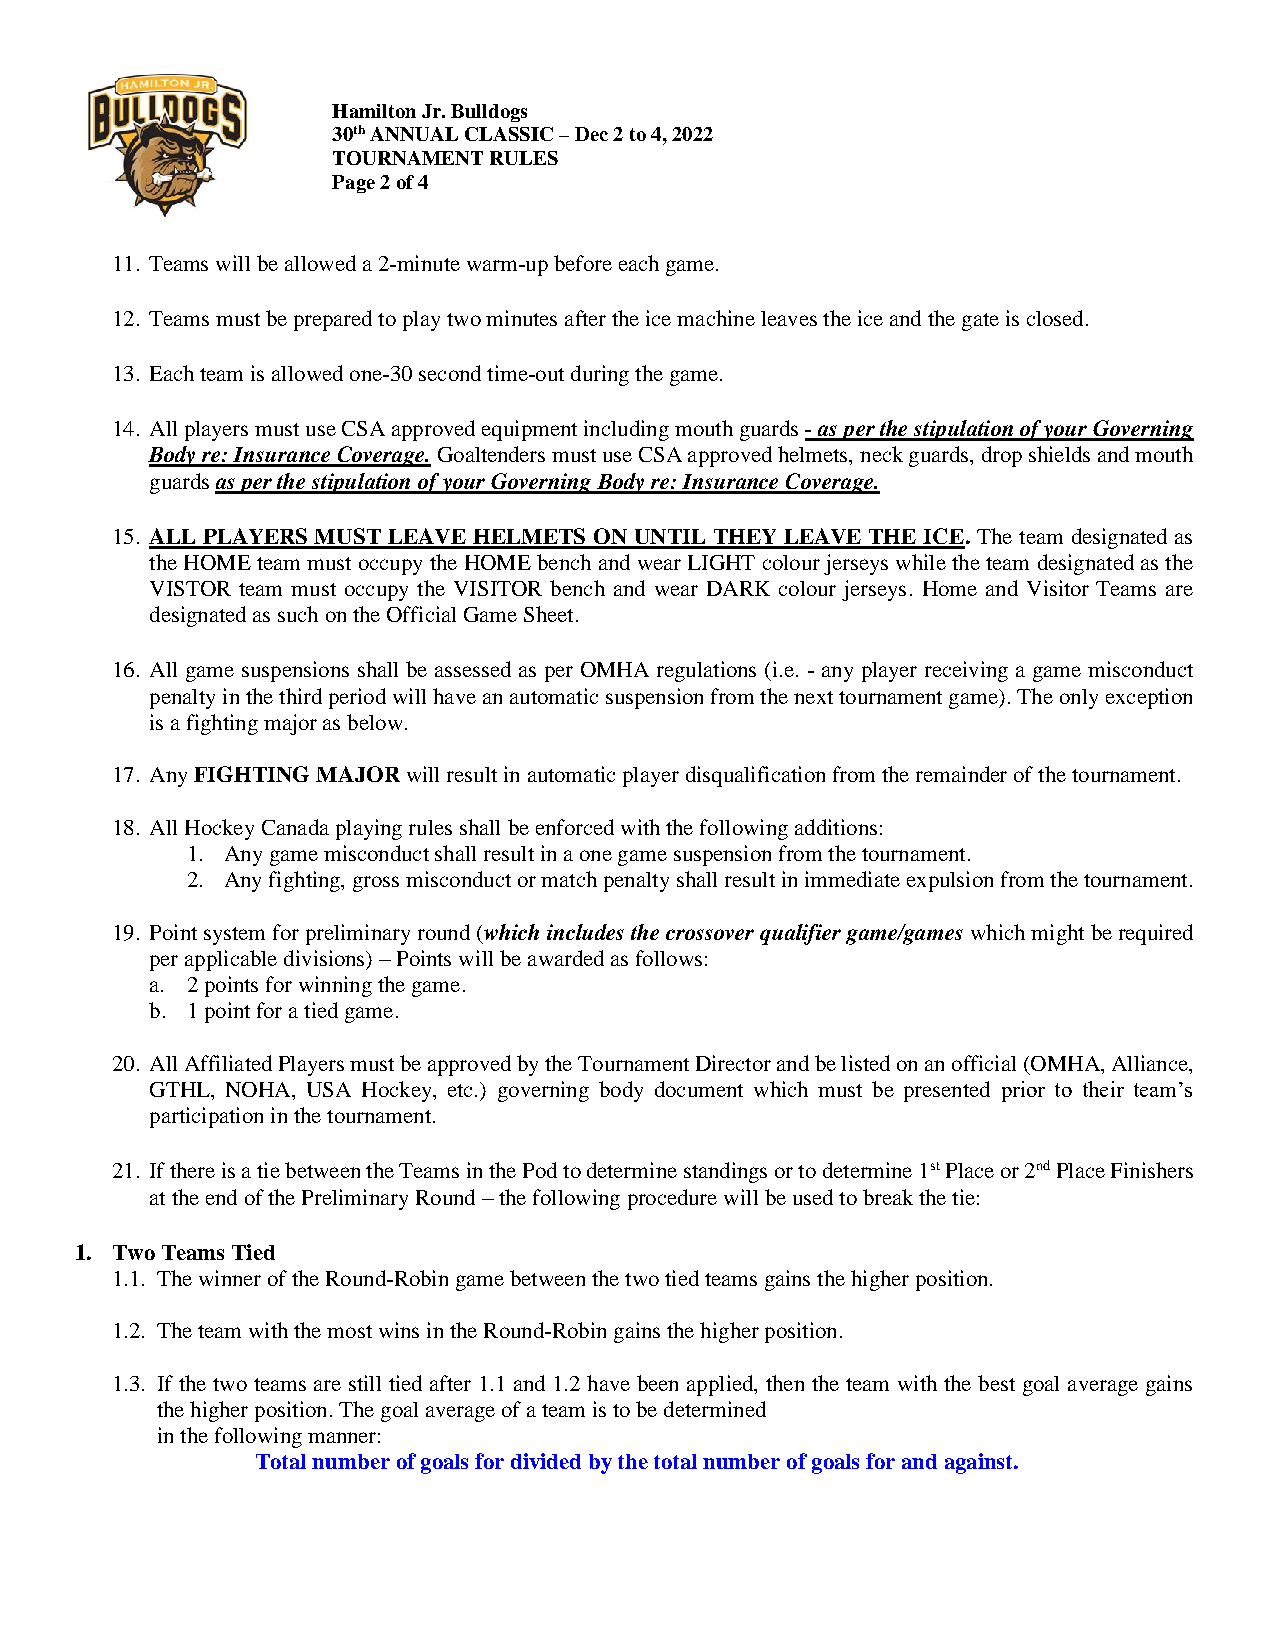 This screenshot has width=1268, height=1641. What do you see at coordinates (365, 1383) in the screenshot?
I see `still` at bounding box center [365, 1383].
